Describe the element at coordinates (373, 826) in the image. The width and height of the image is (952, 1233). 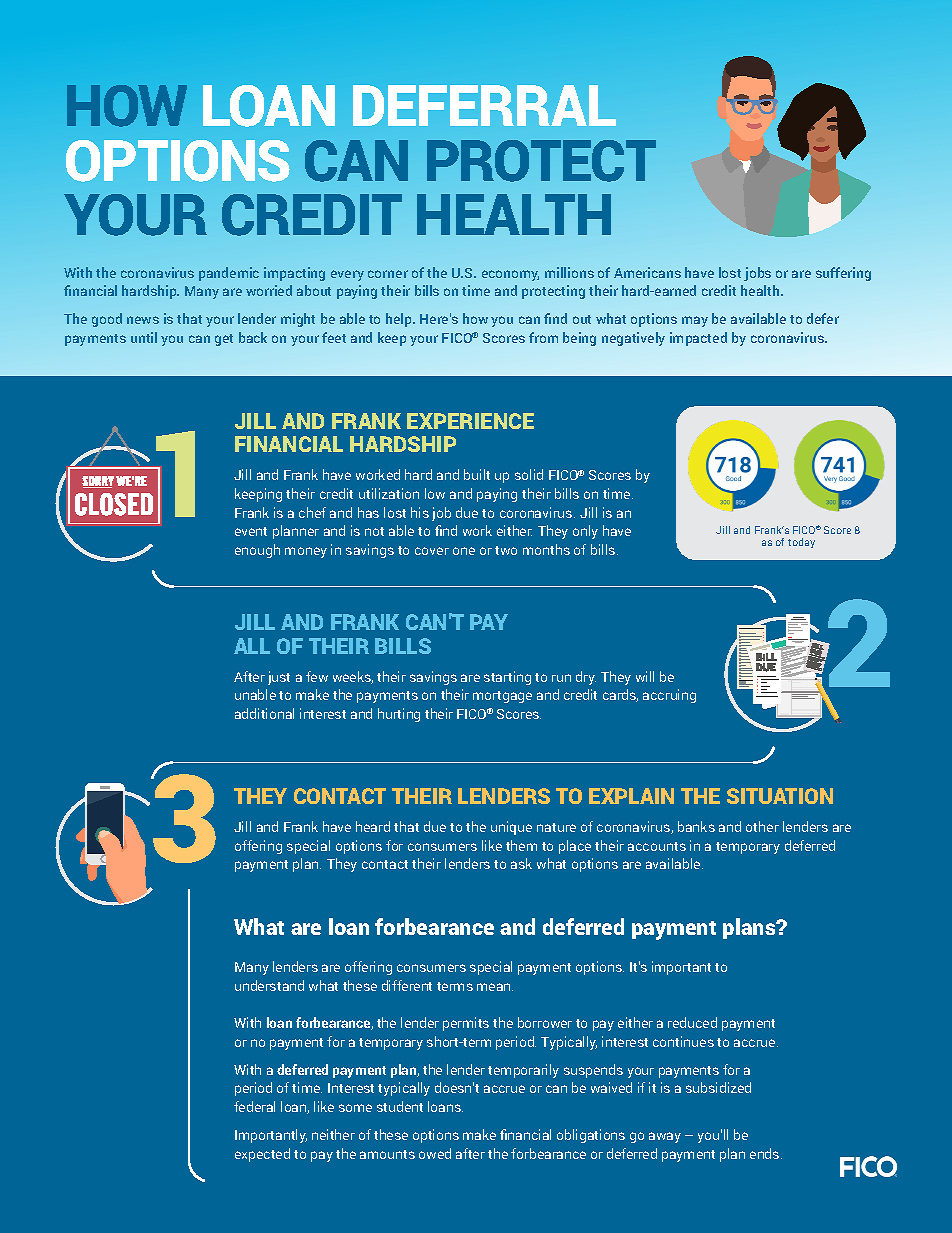
I see `heard` at that location.
